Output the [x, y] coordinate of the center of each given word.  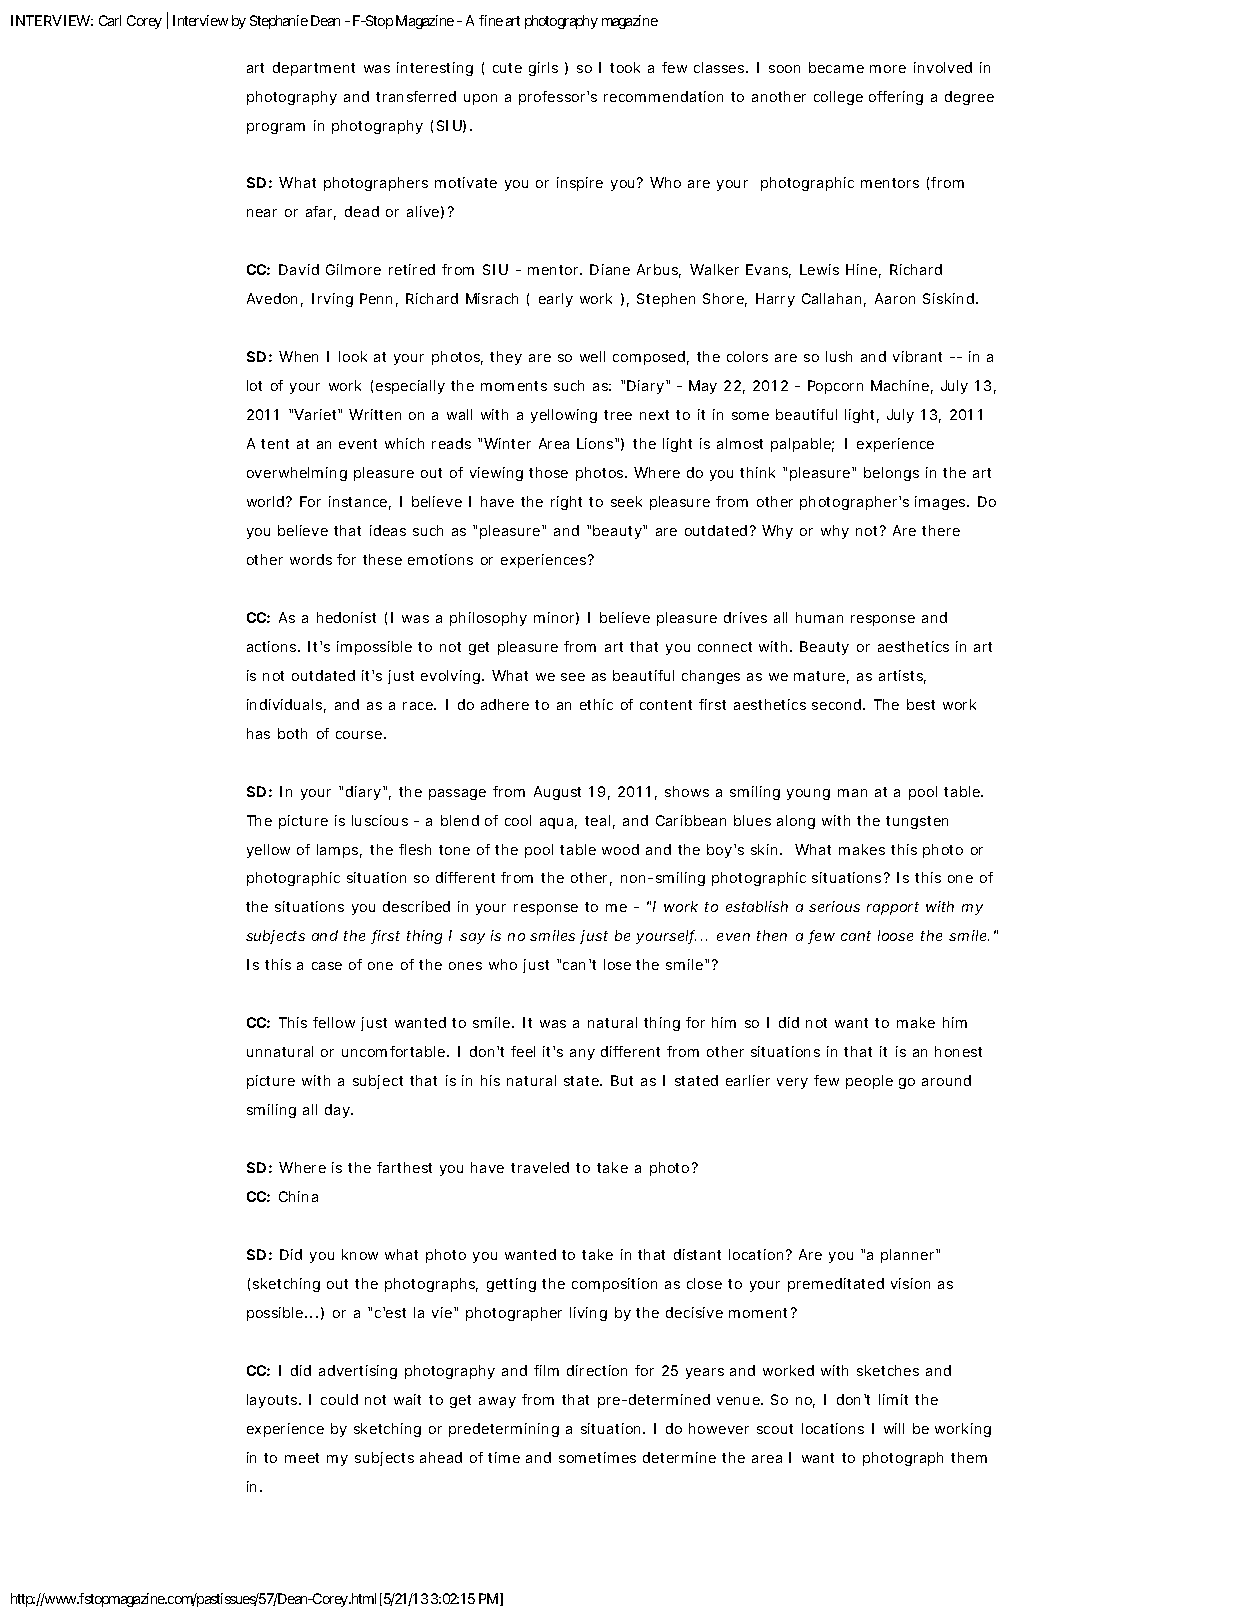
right [566, 503]
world [267, 501]
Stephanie [279, 22]
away [497, 1402]
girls [543, 69]
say [472, 938]
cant [856, 936]
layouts [274, 1401]
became [836, 67]
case [327, 966]
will [894, 1428]
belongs [891, 474]
